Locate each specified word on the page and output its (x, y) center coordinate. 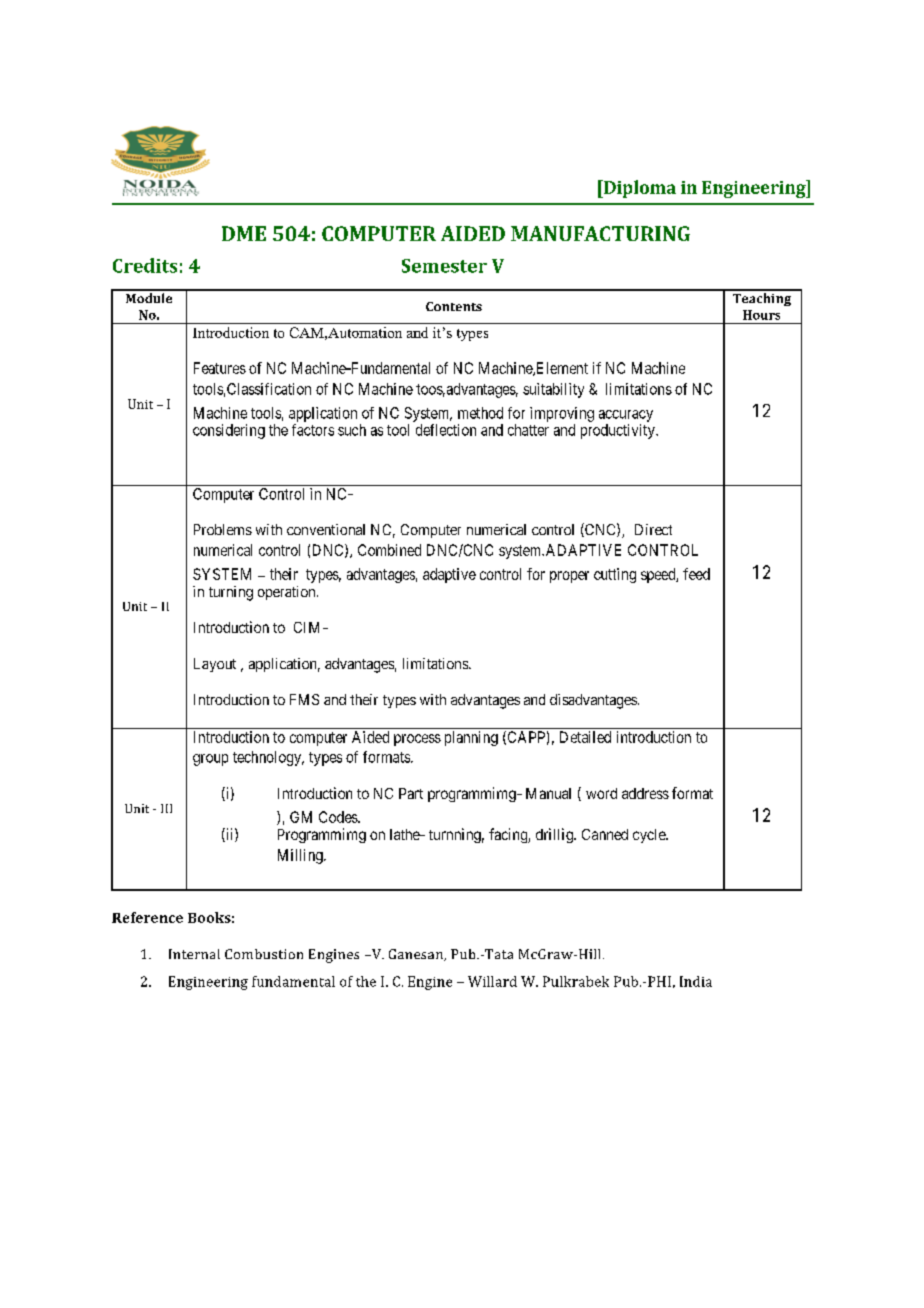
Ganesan (417, 955)
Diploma (639, 189)
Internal (194, 954)
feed (696, 574)
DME (244, 233)
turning (231, 593)
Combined (389, 550)
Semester (444, 266)
